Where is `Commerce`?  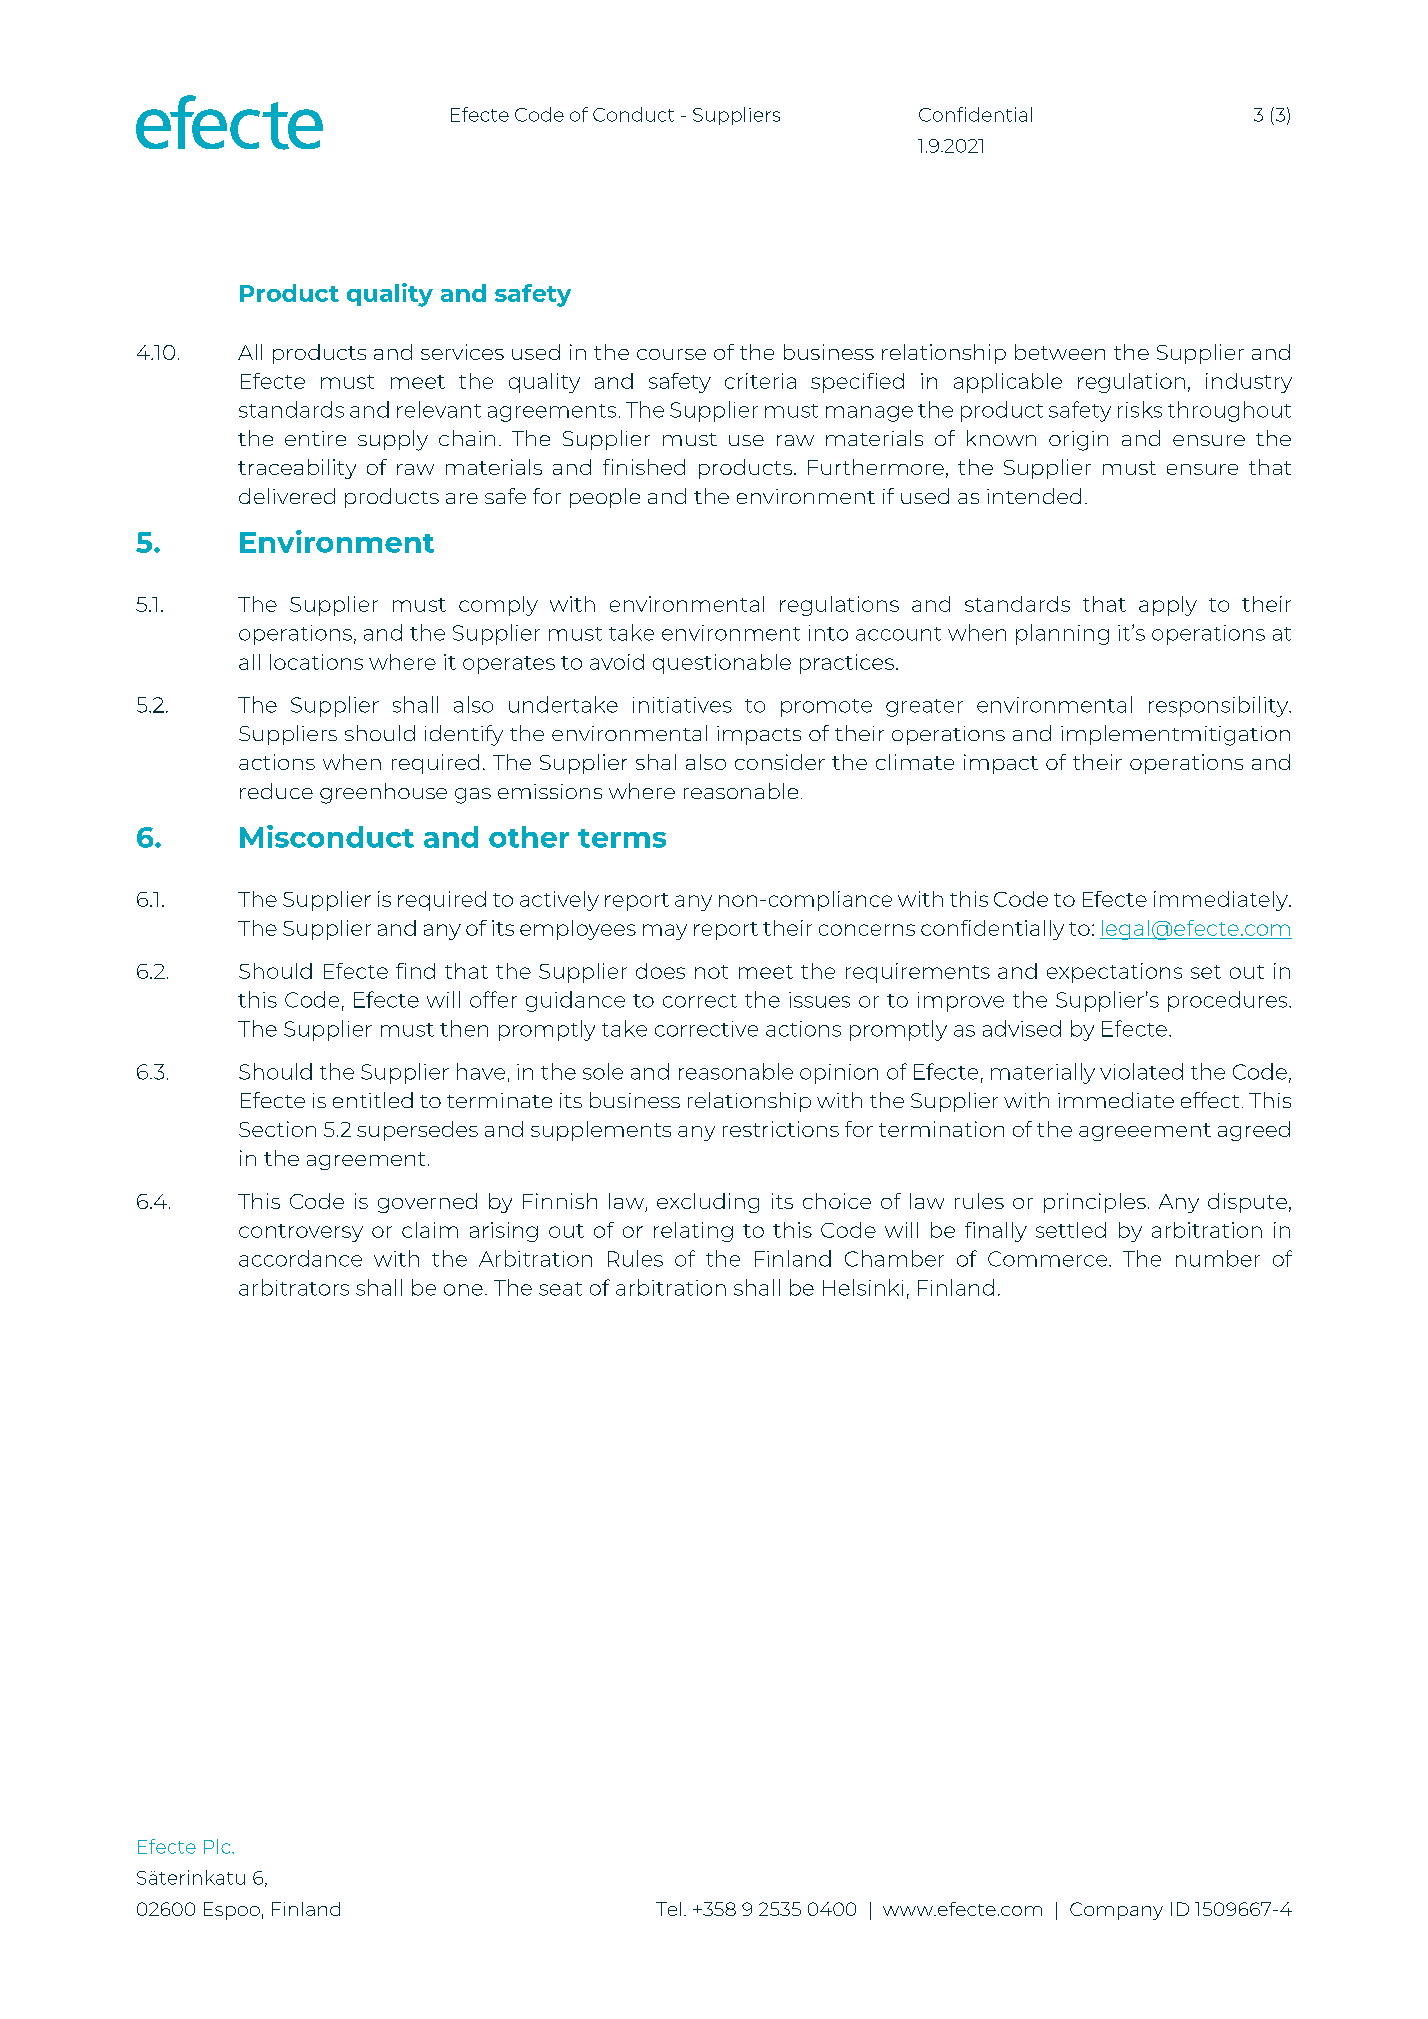 Commerce is located at coordinates (1047, 1259).
